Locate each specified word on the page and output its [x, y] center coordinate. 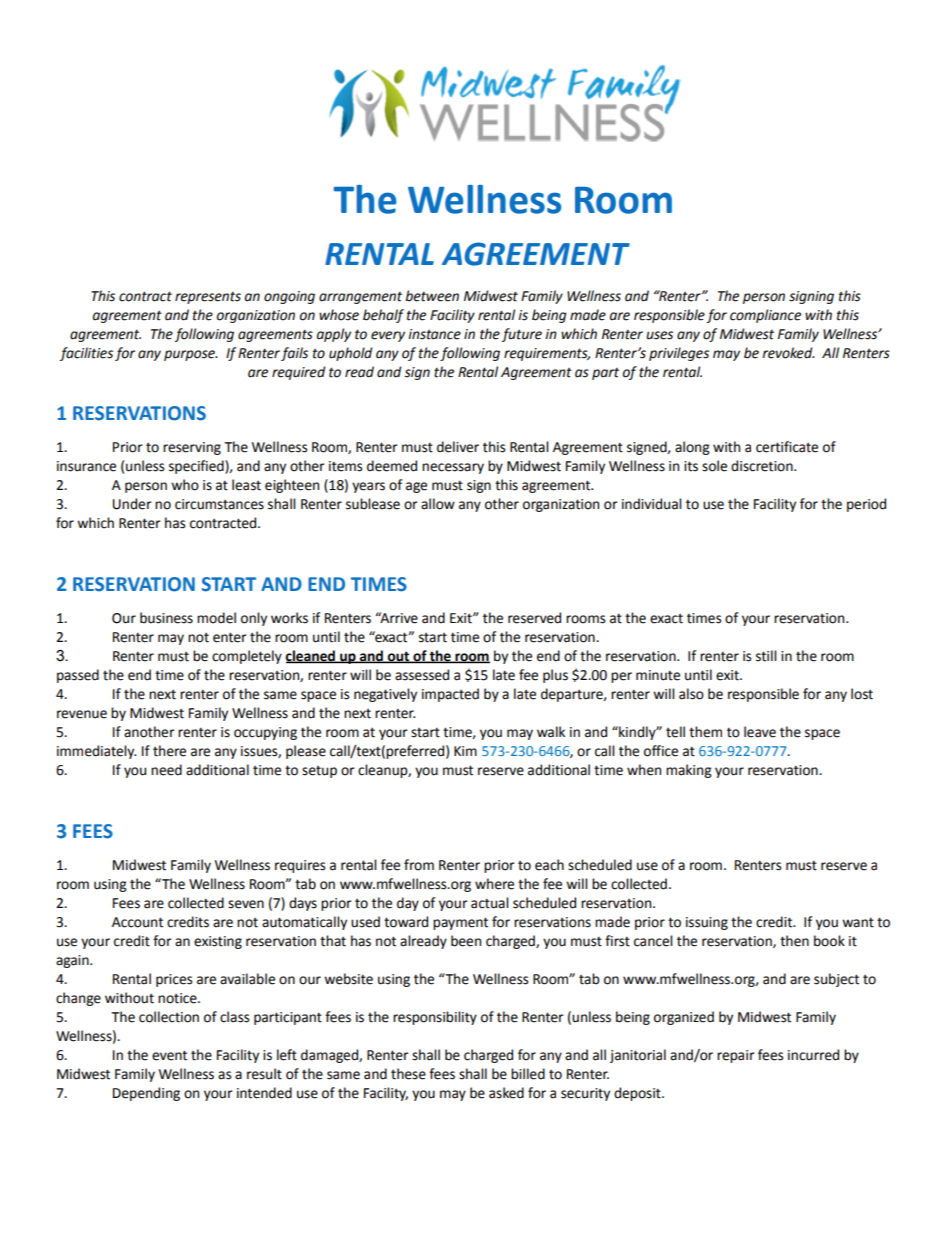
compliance [765, 316]
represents [208, 298]
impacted [450, 695]
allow [438, 504]
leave [760, 732]
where [494, 884]
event [169, 1055]
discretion [763, 466]
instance [434, 334]
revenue [82, 714]
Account [137, 922]
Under [132, 504]
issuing [707, 923]
